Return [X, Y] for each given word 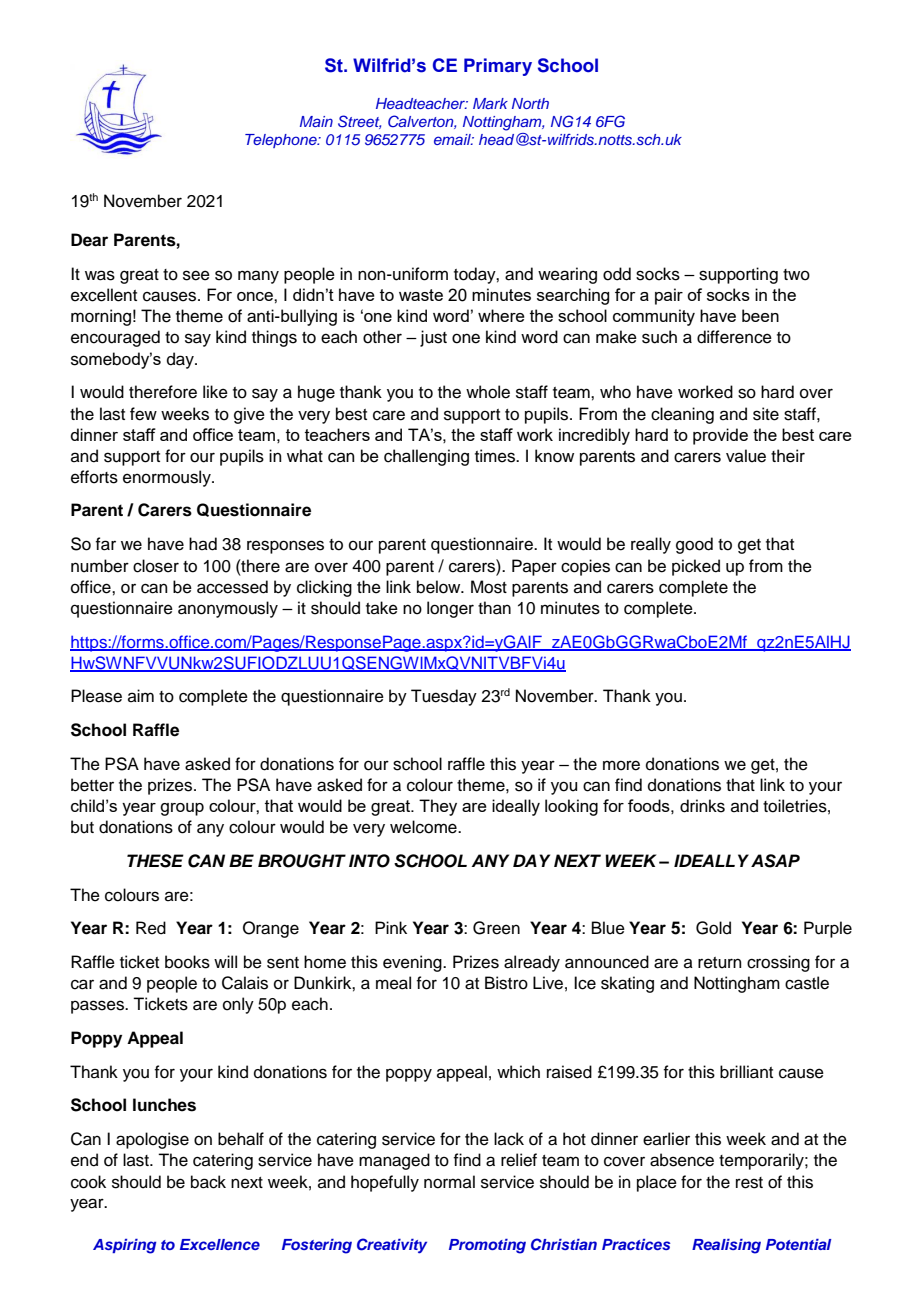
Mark [490, 103]
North [530, 103]
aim [141, 695]
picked [696, 567]
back [208, 1182]
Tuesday [444, 697]
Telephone [282, 141]
